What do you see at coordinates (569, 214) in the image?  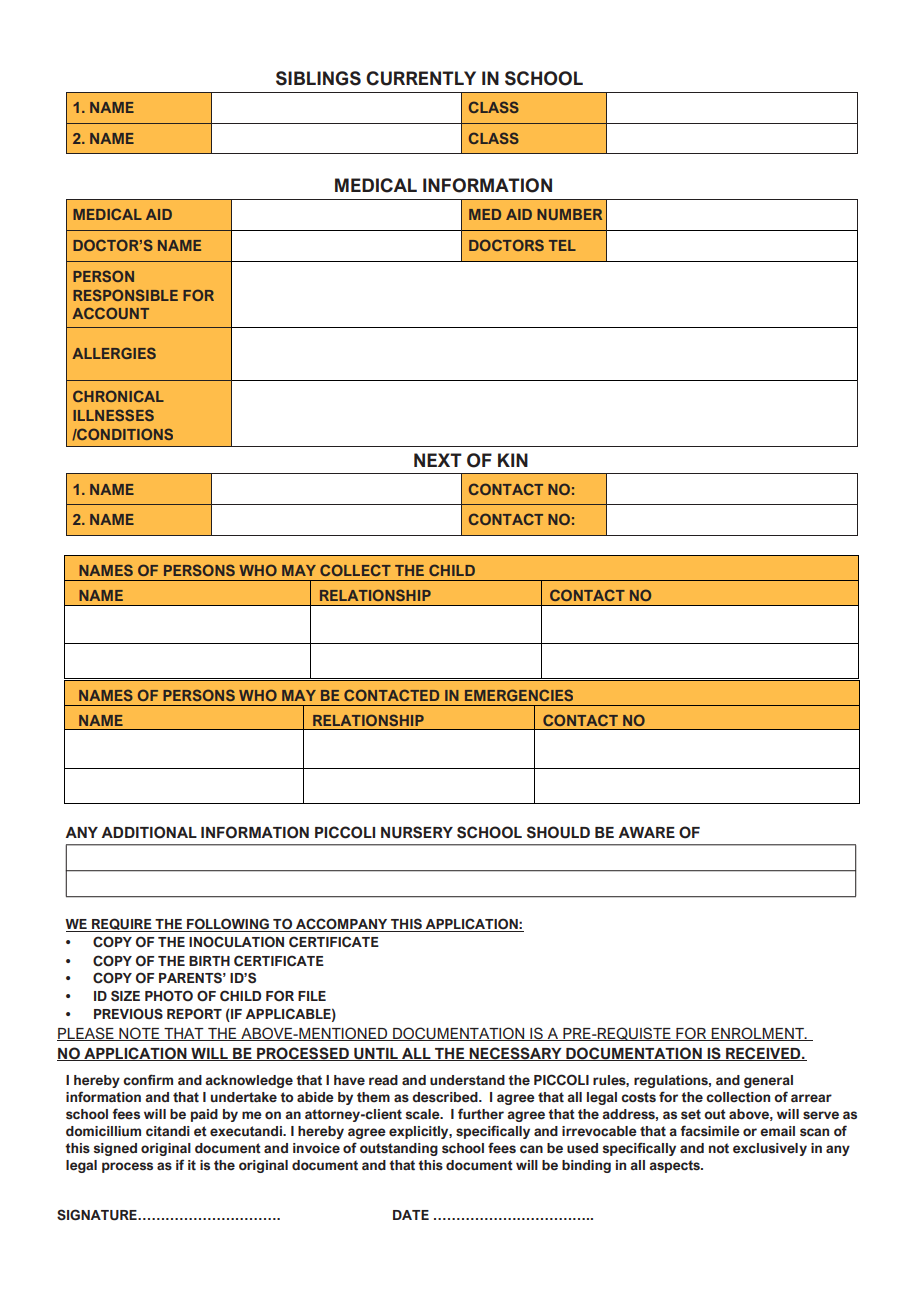 I see `NUMBER` at bounding box center [569, 214].
